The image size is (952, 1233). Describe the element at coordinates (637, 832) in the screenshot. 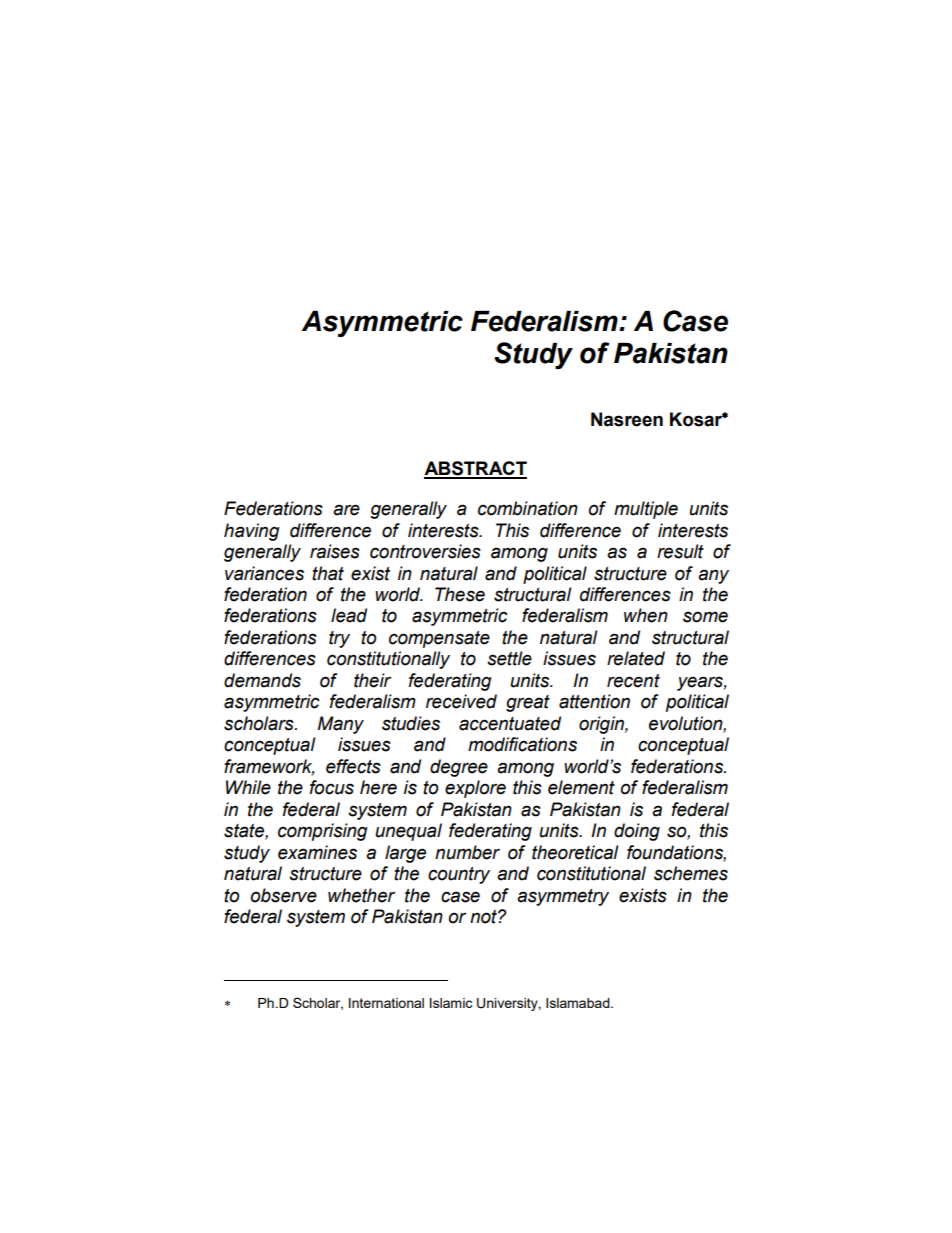

I see `doing` at that location.
